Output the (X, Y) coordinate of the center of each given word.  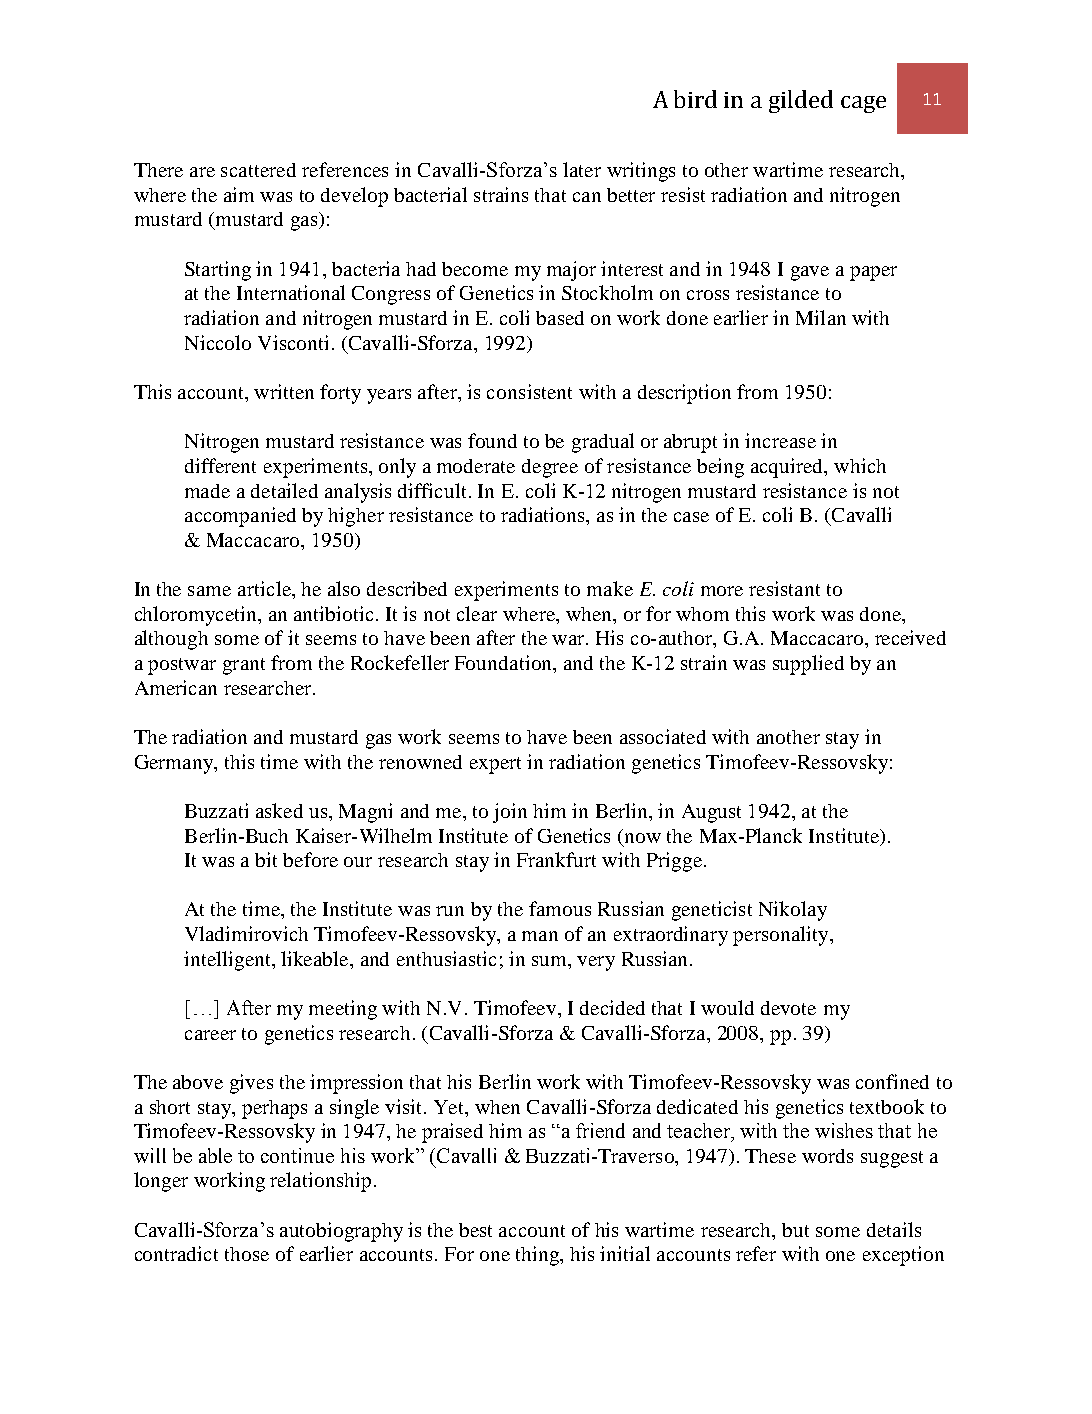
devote (788, 1008)
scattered (258, 170)
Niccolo (218, 342)
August (711, 813)
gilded (801, 101)
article (265, 588)
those (247, 1254)
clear (477, 613)
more (722, 591)
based (560, 318)
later (582, 169)
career (210, 1035)
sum (550, 961)
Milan (821, 317)
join (510, 813)
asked (279, 810)
